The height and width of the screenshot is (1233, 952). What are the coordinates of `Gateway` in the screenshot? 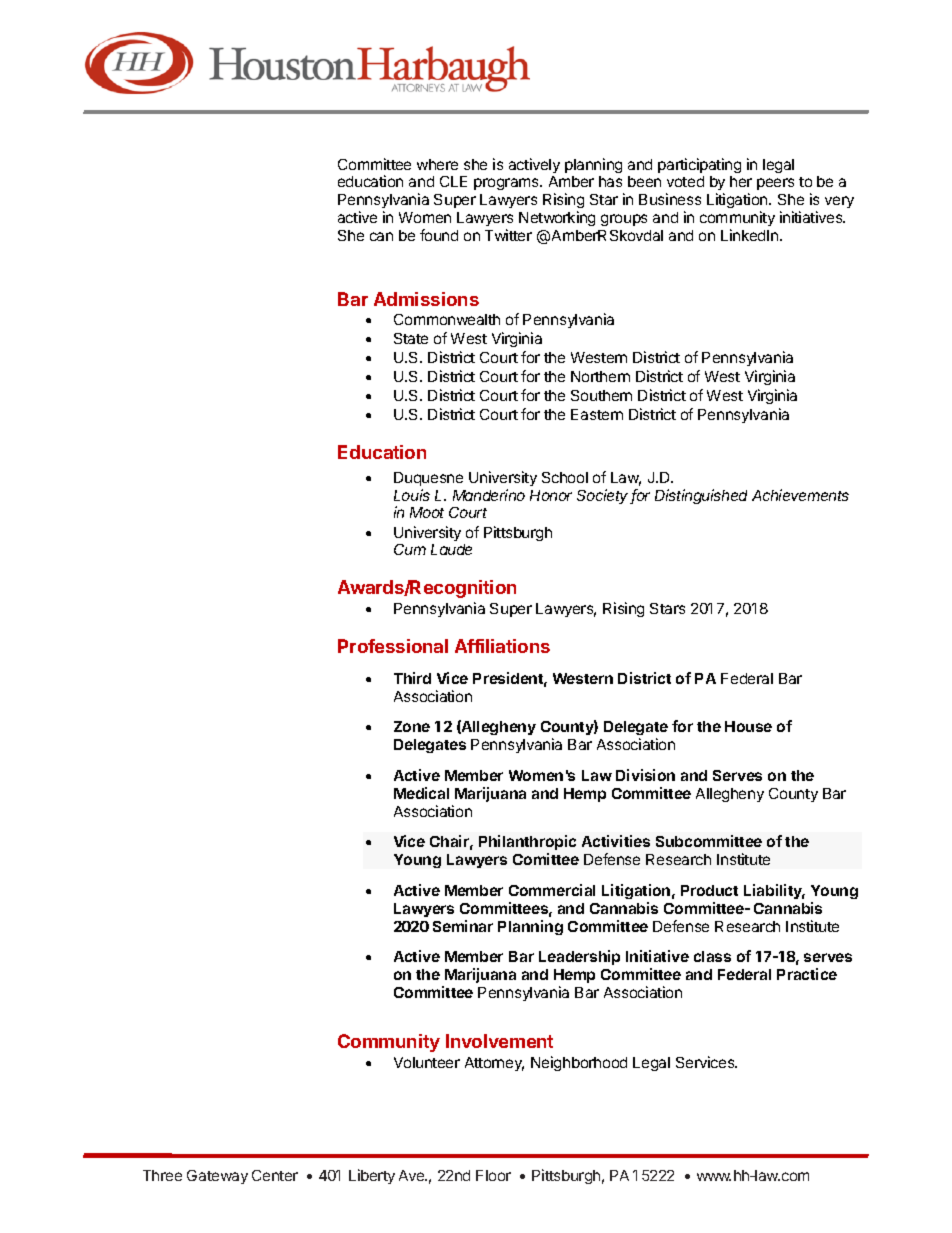 It's located at (217, 1177).
